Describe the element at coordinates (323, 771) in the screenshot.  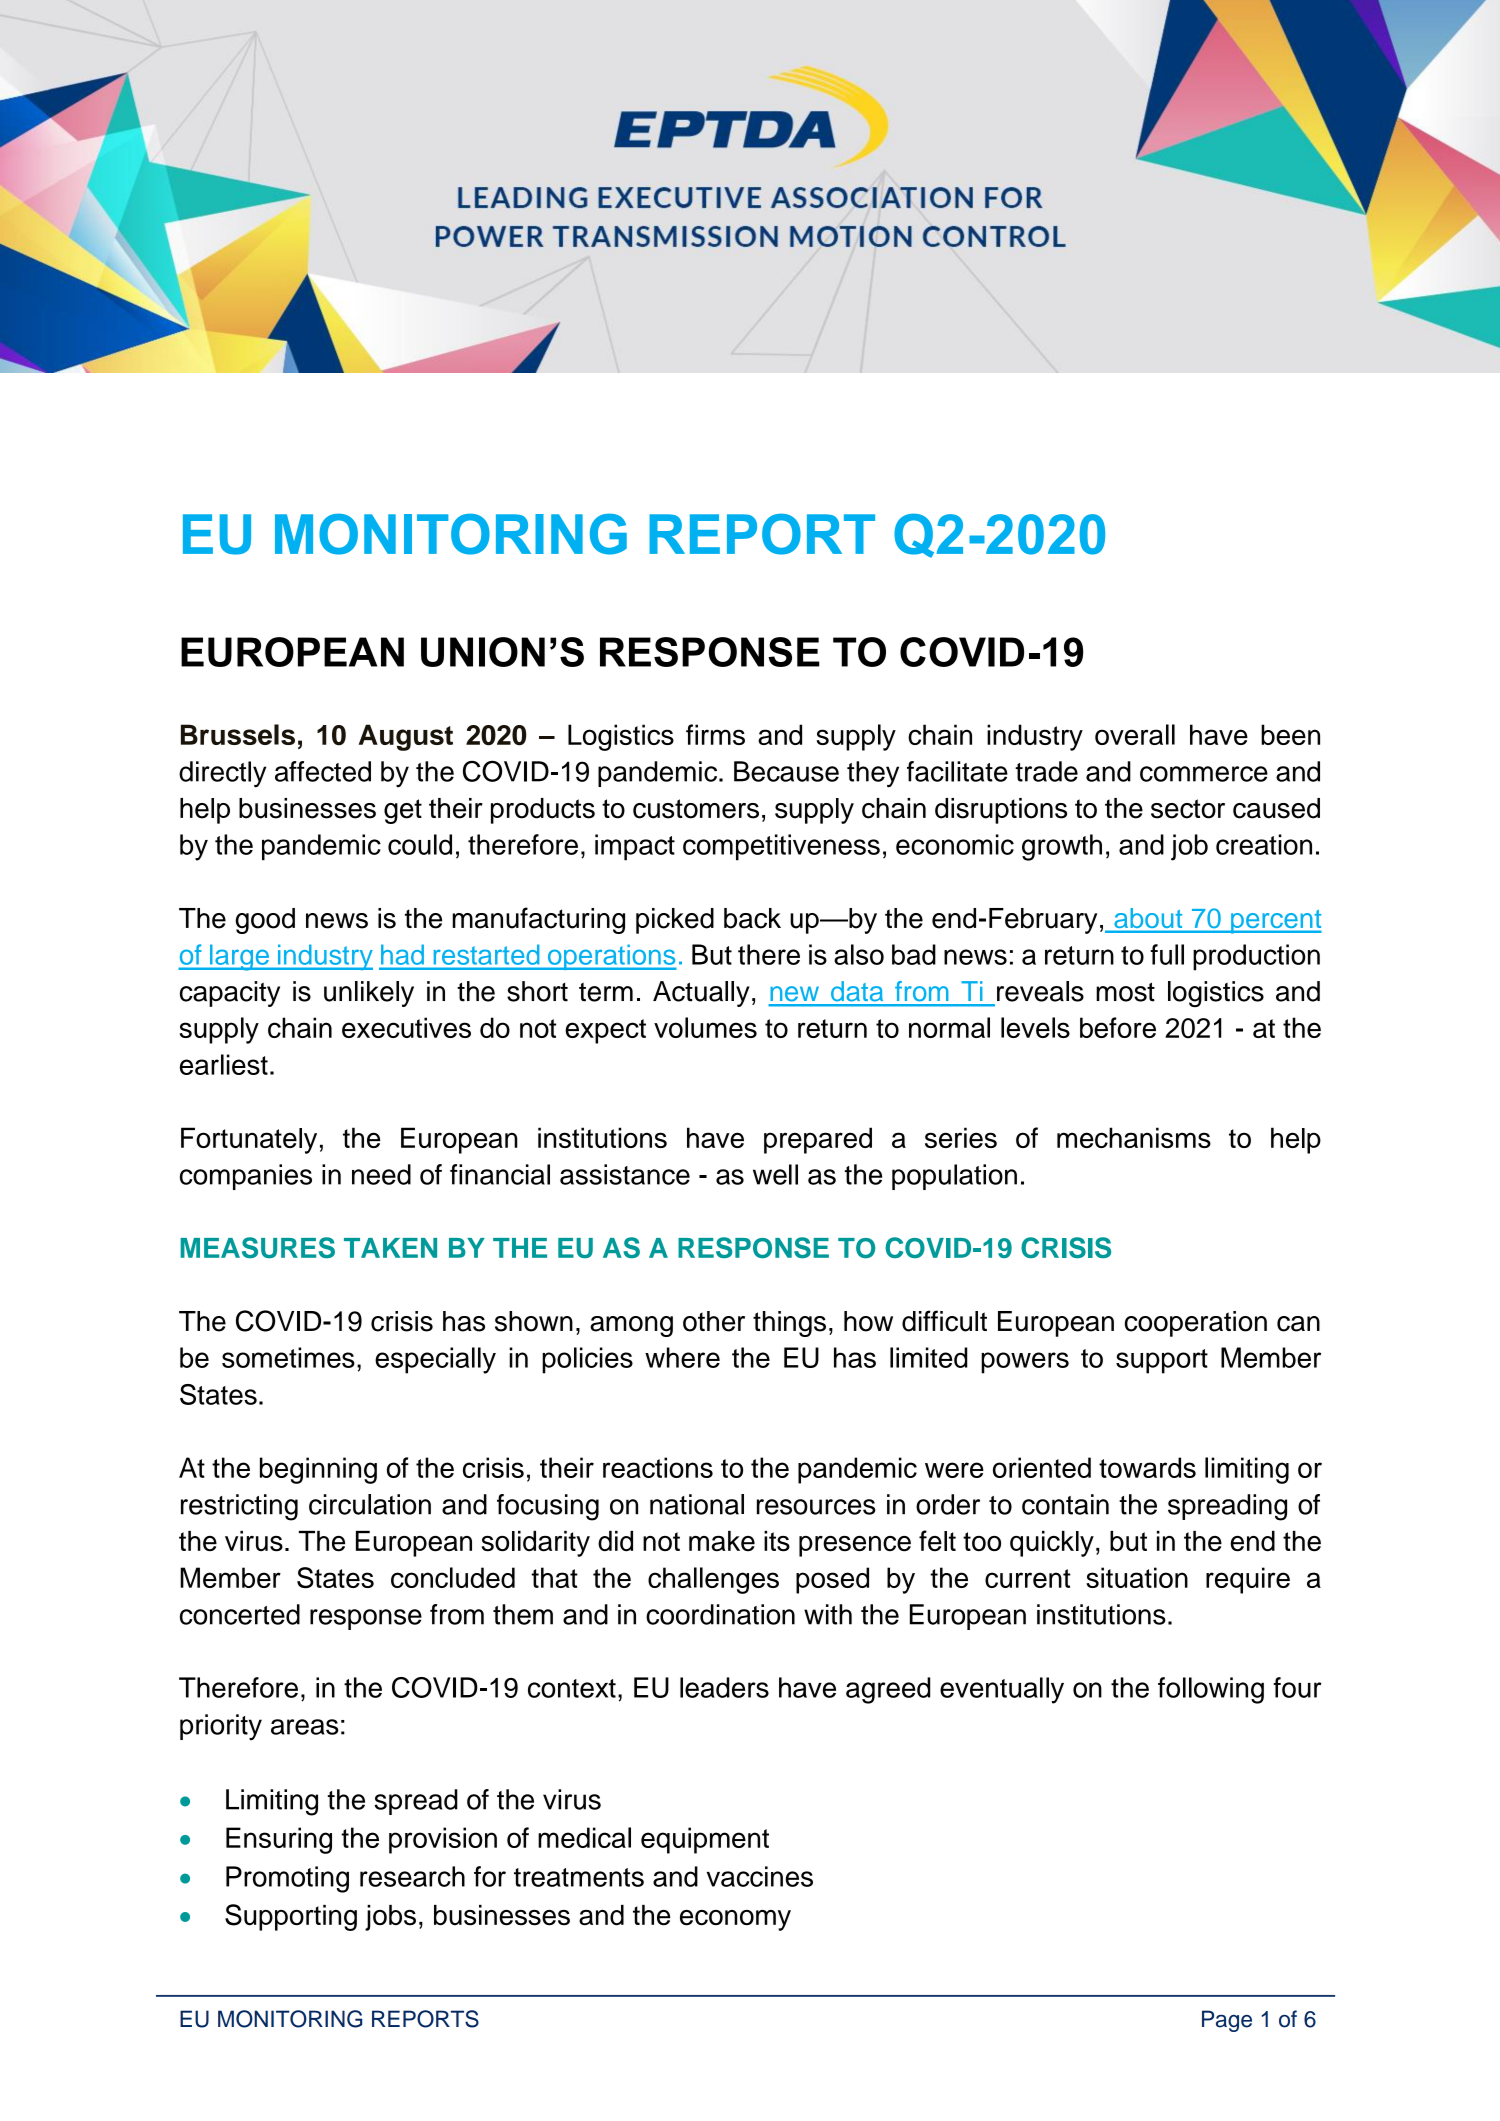
I see `affected` at that location.
